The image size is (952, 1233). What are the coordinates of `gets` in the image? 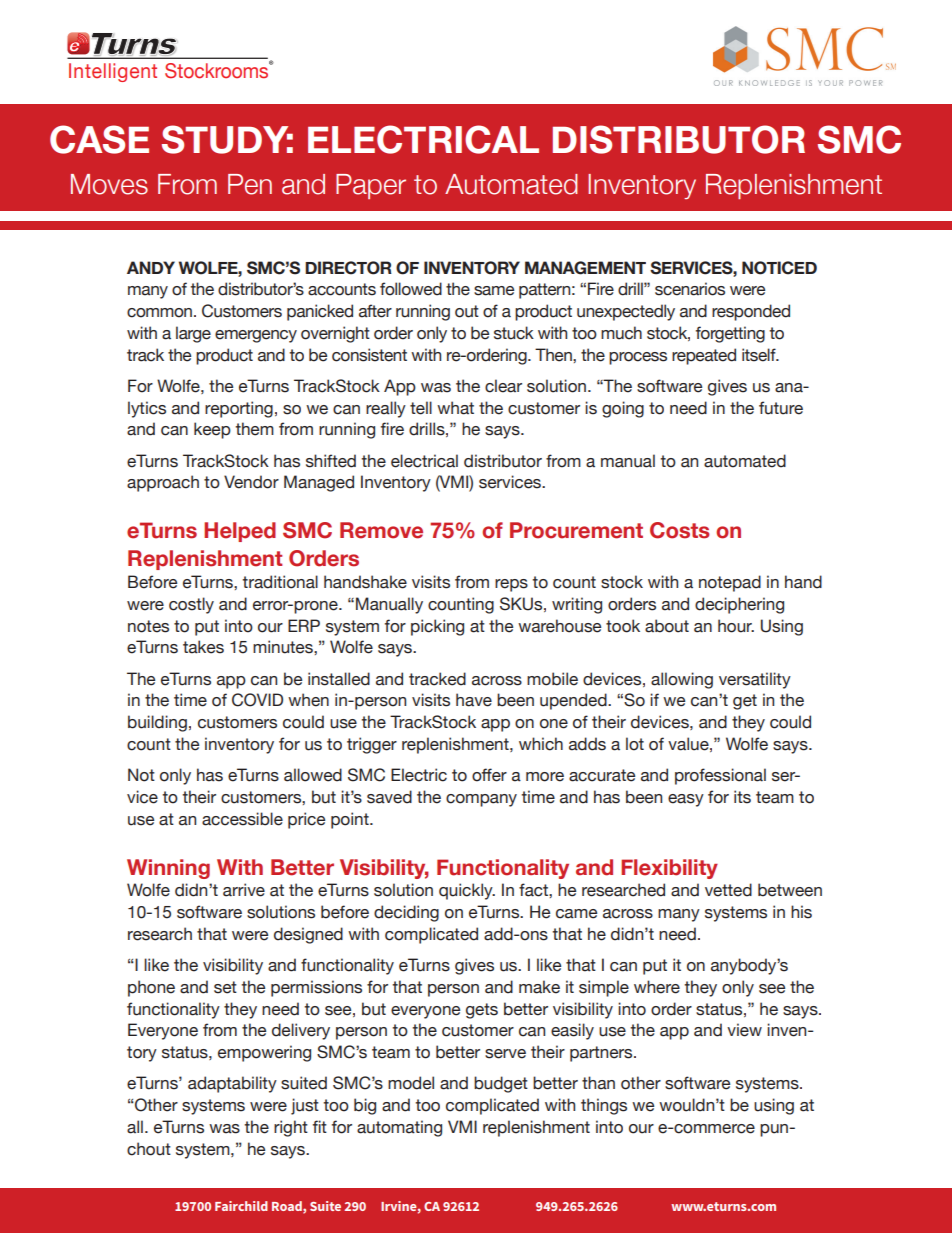 It's located at (482, 1011).
